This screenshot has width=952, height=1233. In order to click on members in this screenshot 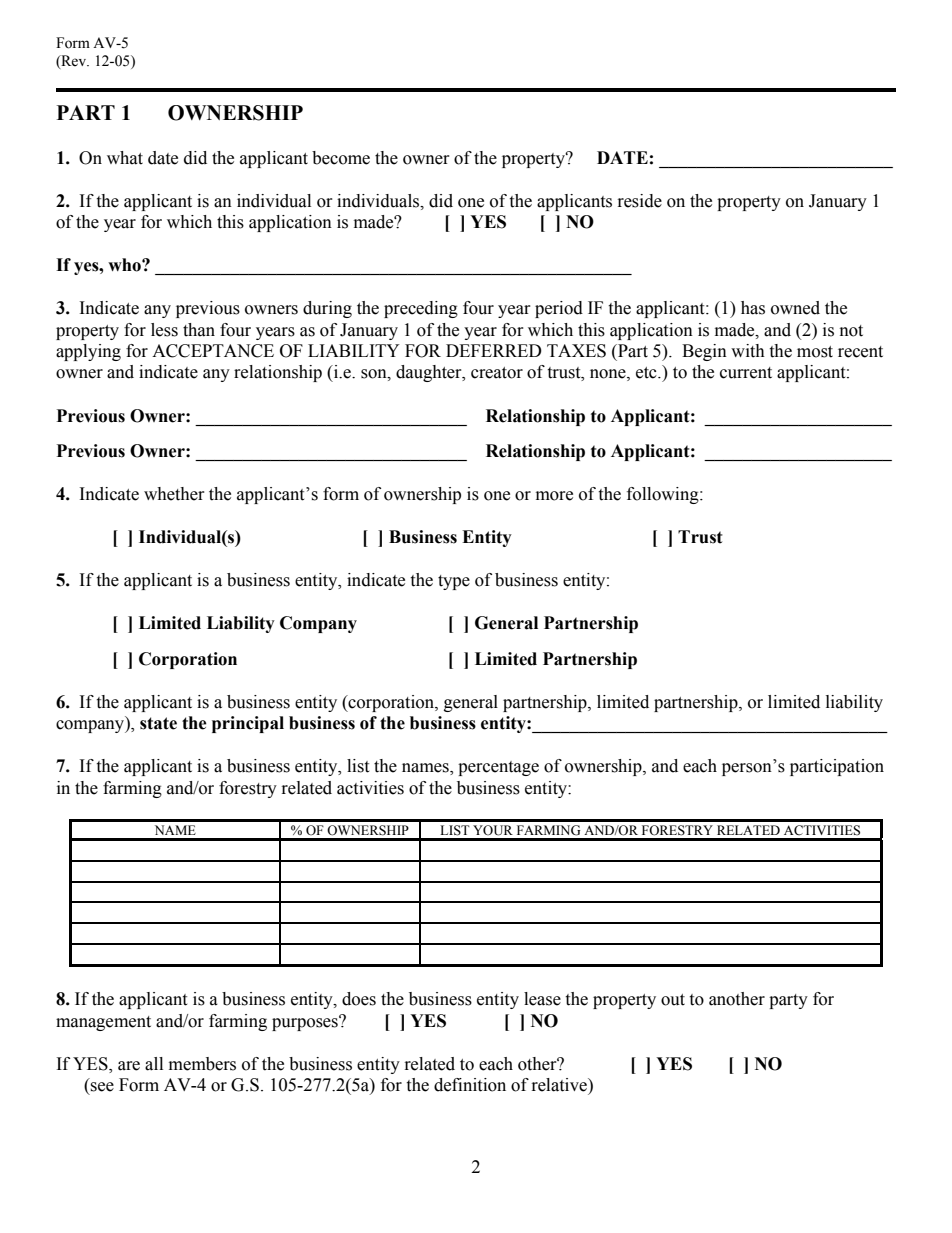, I will do `click(202, 1064)`.
